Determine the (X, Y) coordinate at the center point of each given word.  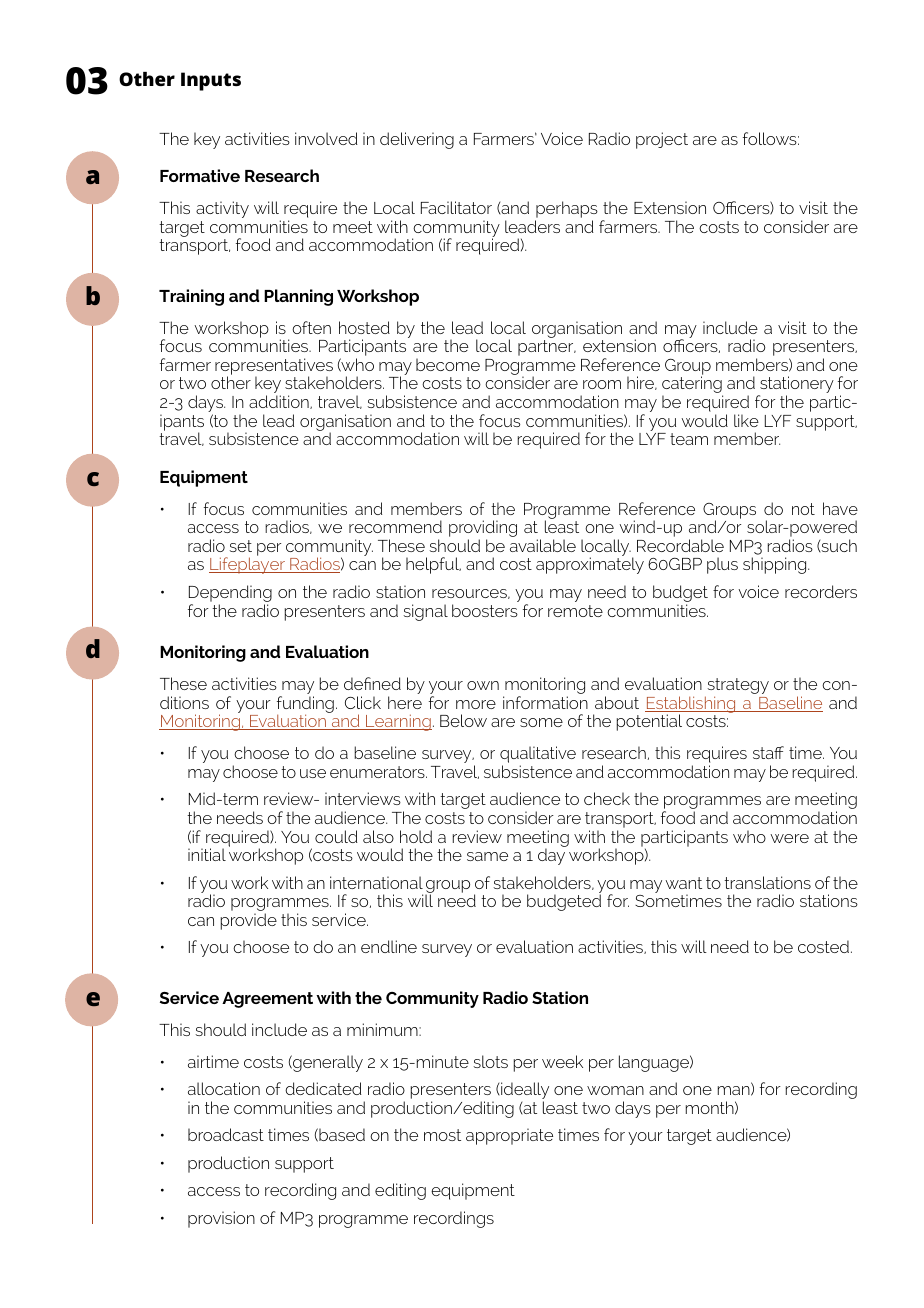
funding (305, 706)
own (483, 685)
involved (326, 138)
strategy (737, 687)
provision (221, 1219)
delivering (417, 140)
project (662, 140)
